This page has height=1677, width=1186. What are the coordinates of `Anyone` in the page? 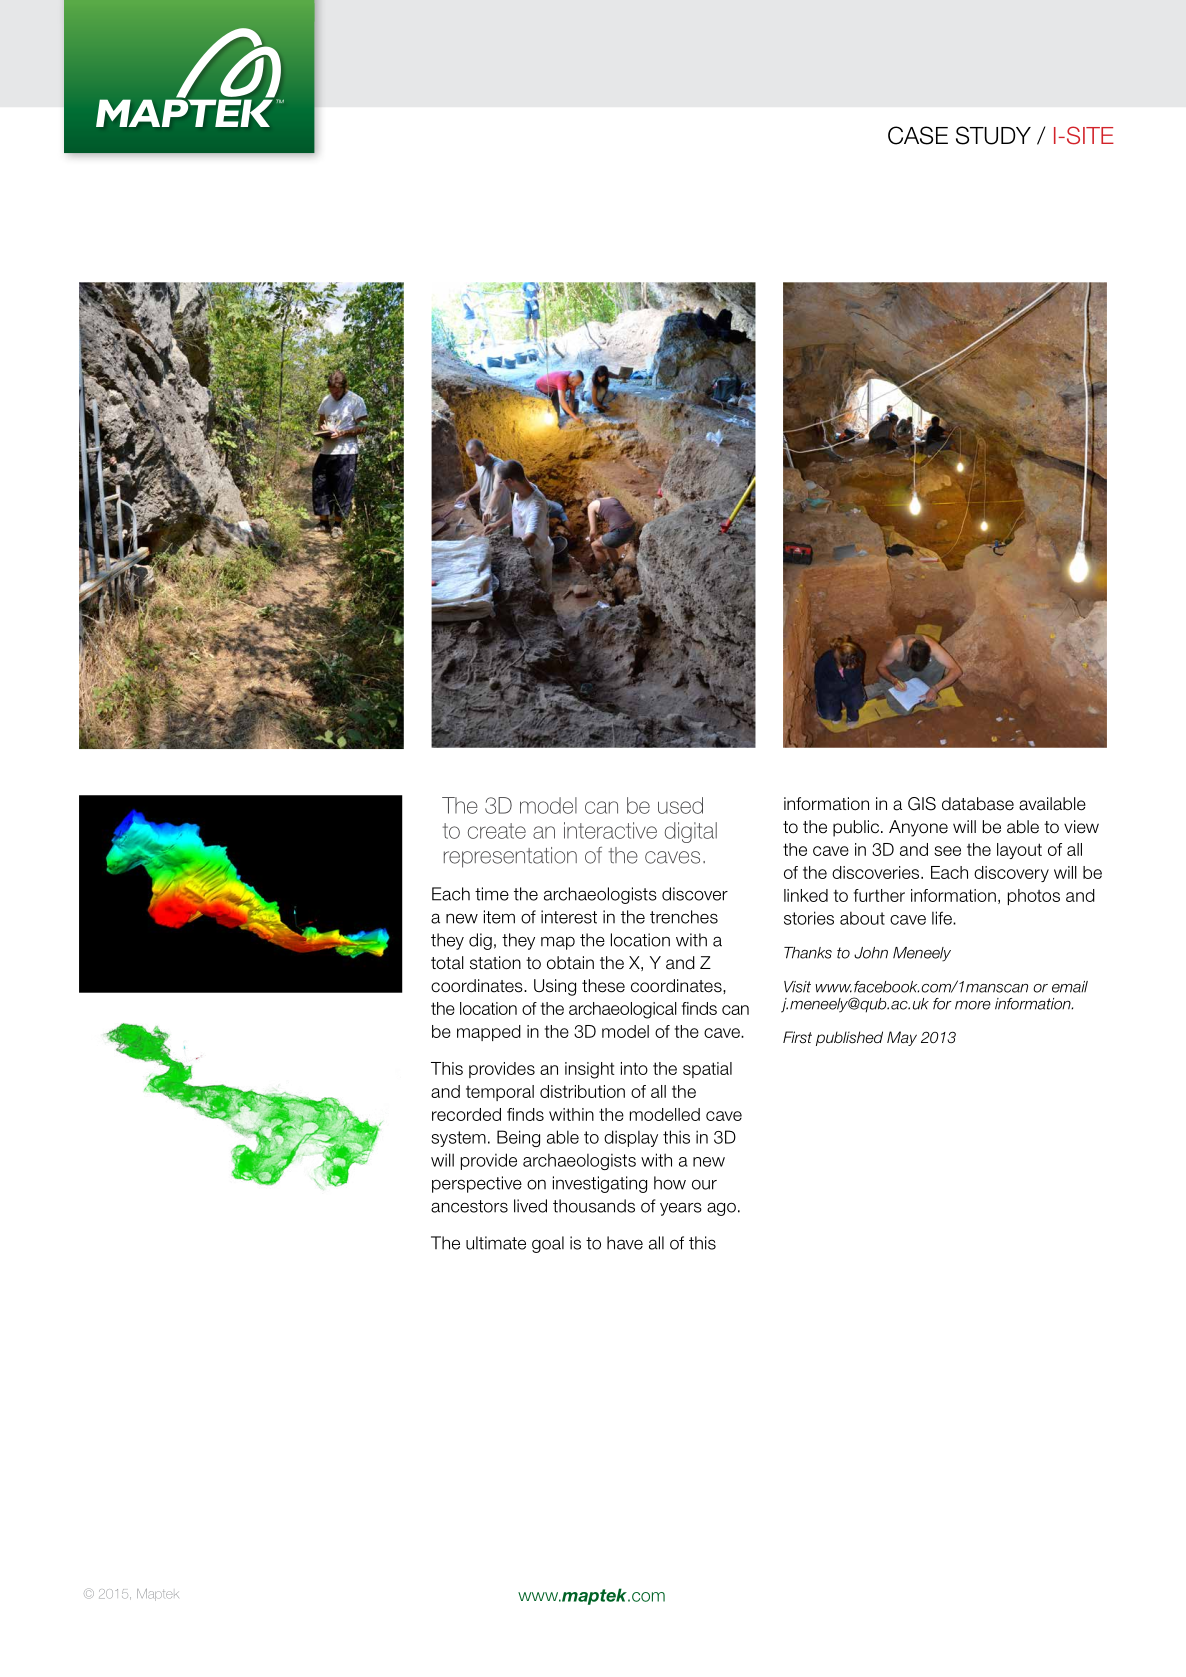 It's located at (918, 828).
